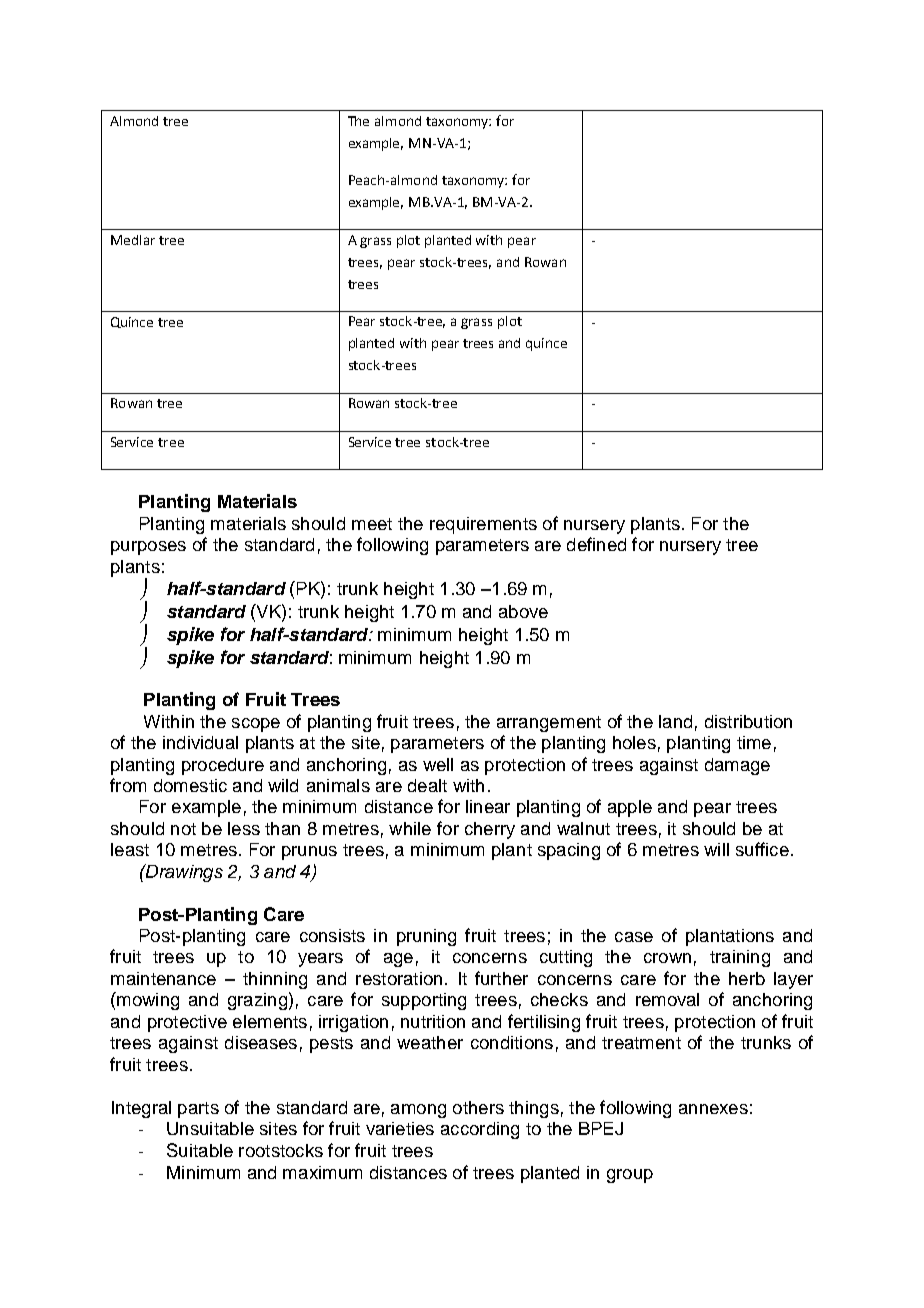  Describe the element at coordinates (596, 544) in the screenshot. I see `defined` at that location.
